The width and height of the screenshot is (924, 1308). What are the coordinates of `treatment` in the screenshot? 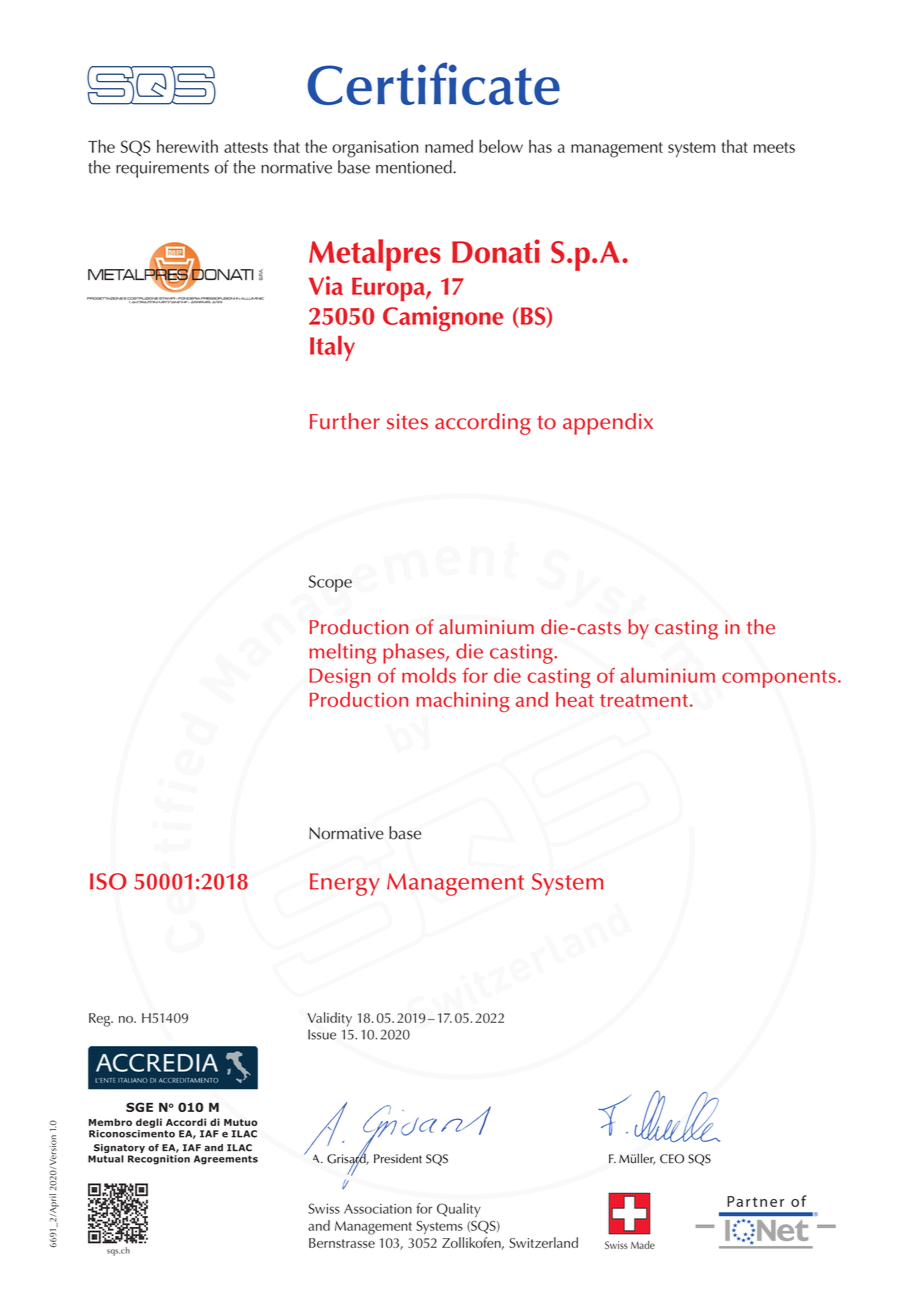 It's located at (644, 700).
